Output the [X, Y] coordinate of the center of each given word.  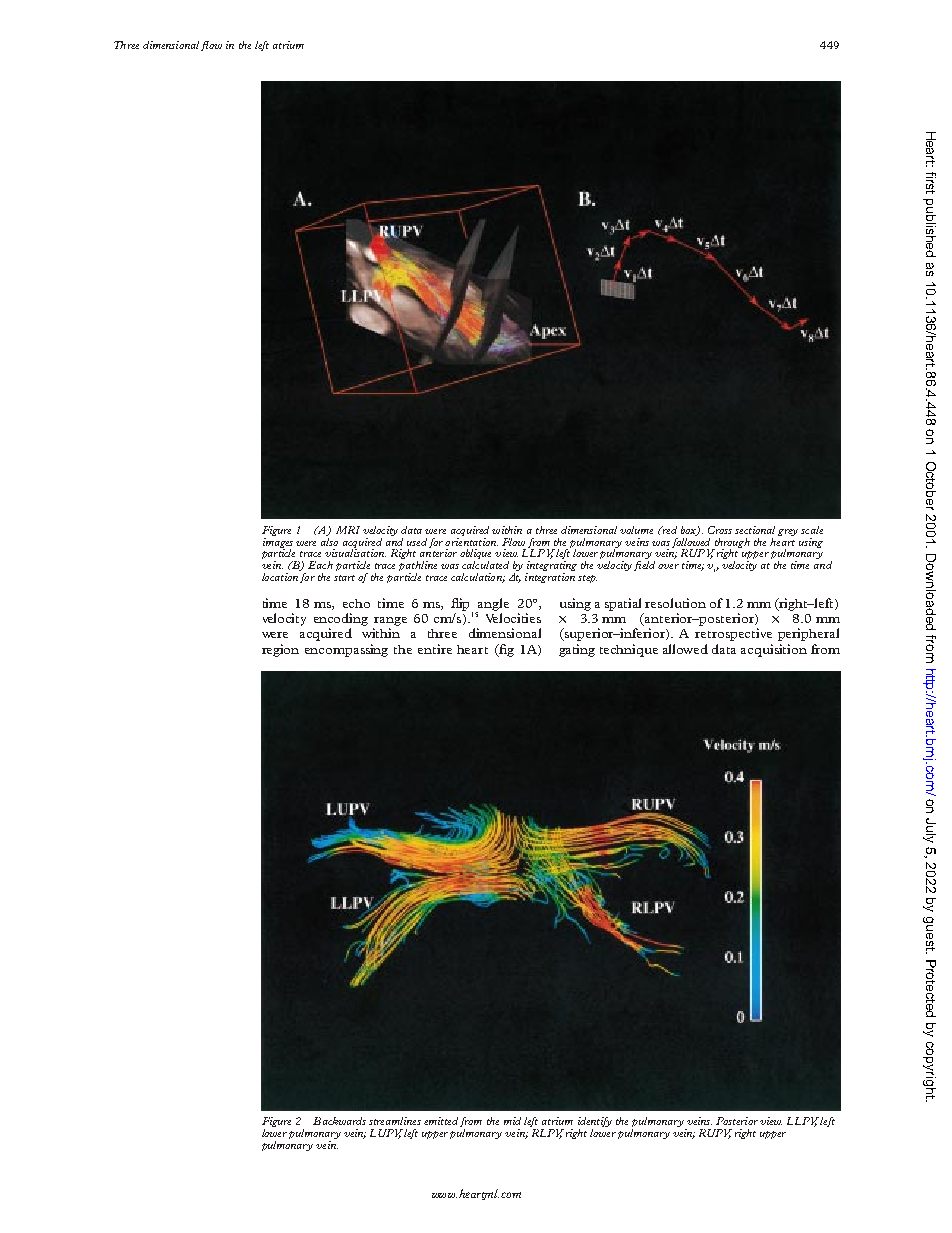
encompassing [346, 650]
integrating [551, 567]
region [280, 650]
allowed [685, 649]
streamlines [395, 1121]
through [731, 544]
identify [595, 1123]
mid [512, 1121]
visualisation [355, 552]
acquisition [774, 650]
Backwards [339, 1121]
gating [577, 650]
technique [629, 650]
